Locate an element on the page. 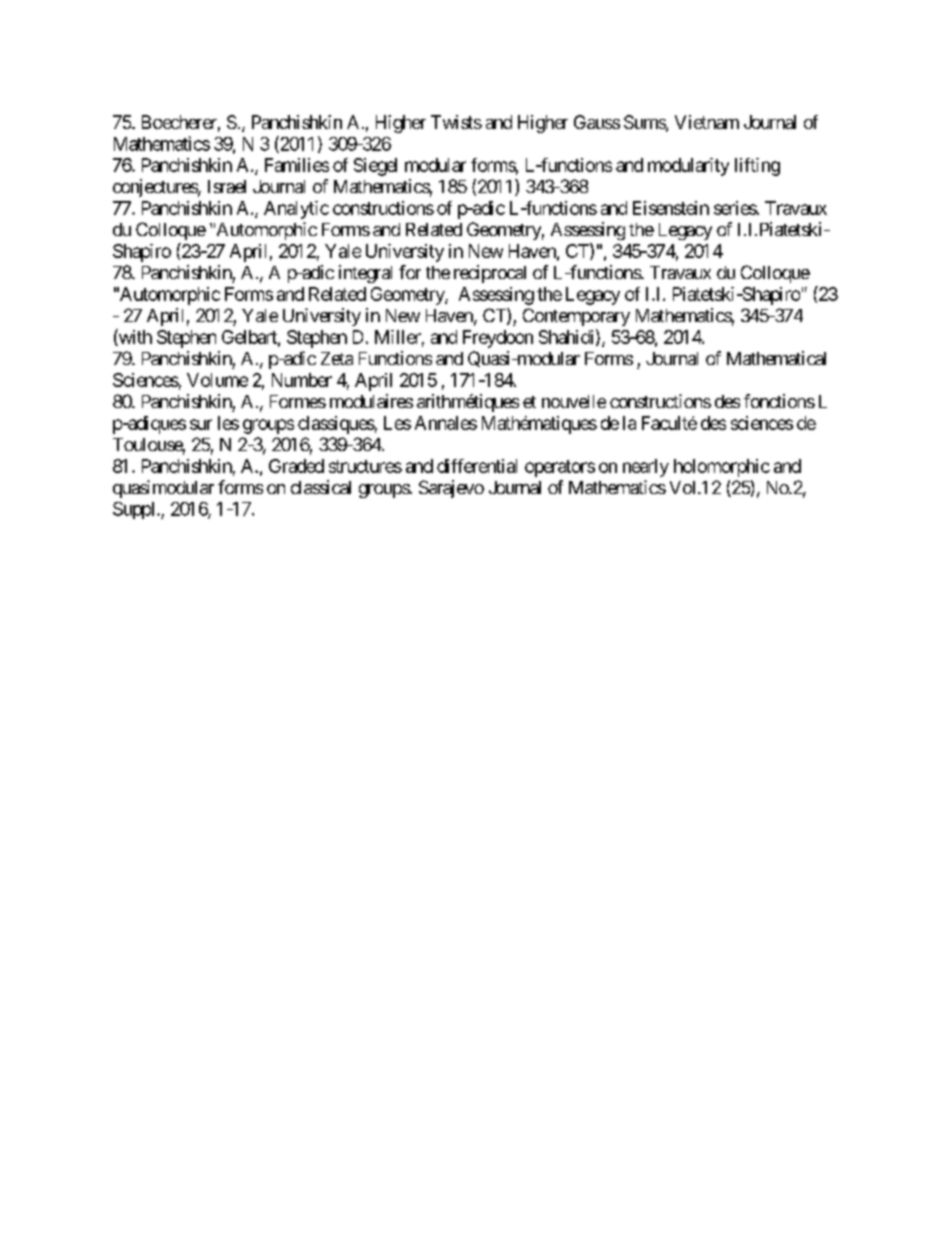 This document has height=1233, width=952. Suppl is located at coordinates (135, 510).
